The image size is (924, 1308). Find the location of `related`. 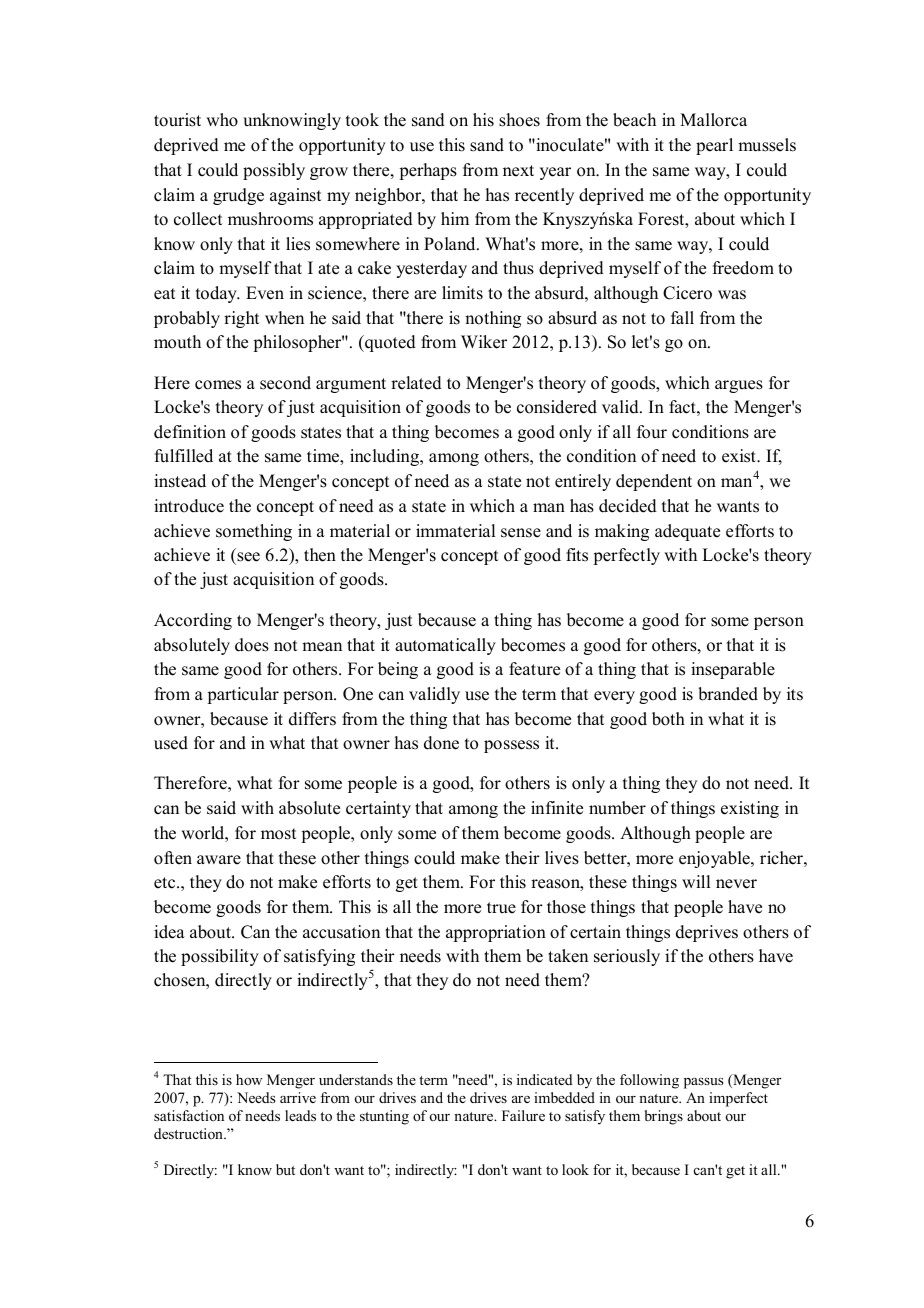

related is located at coordinates (416, 383).
